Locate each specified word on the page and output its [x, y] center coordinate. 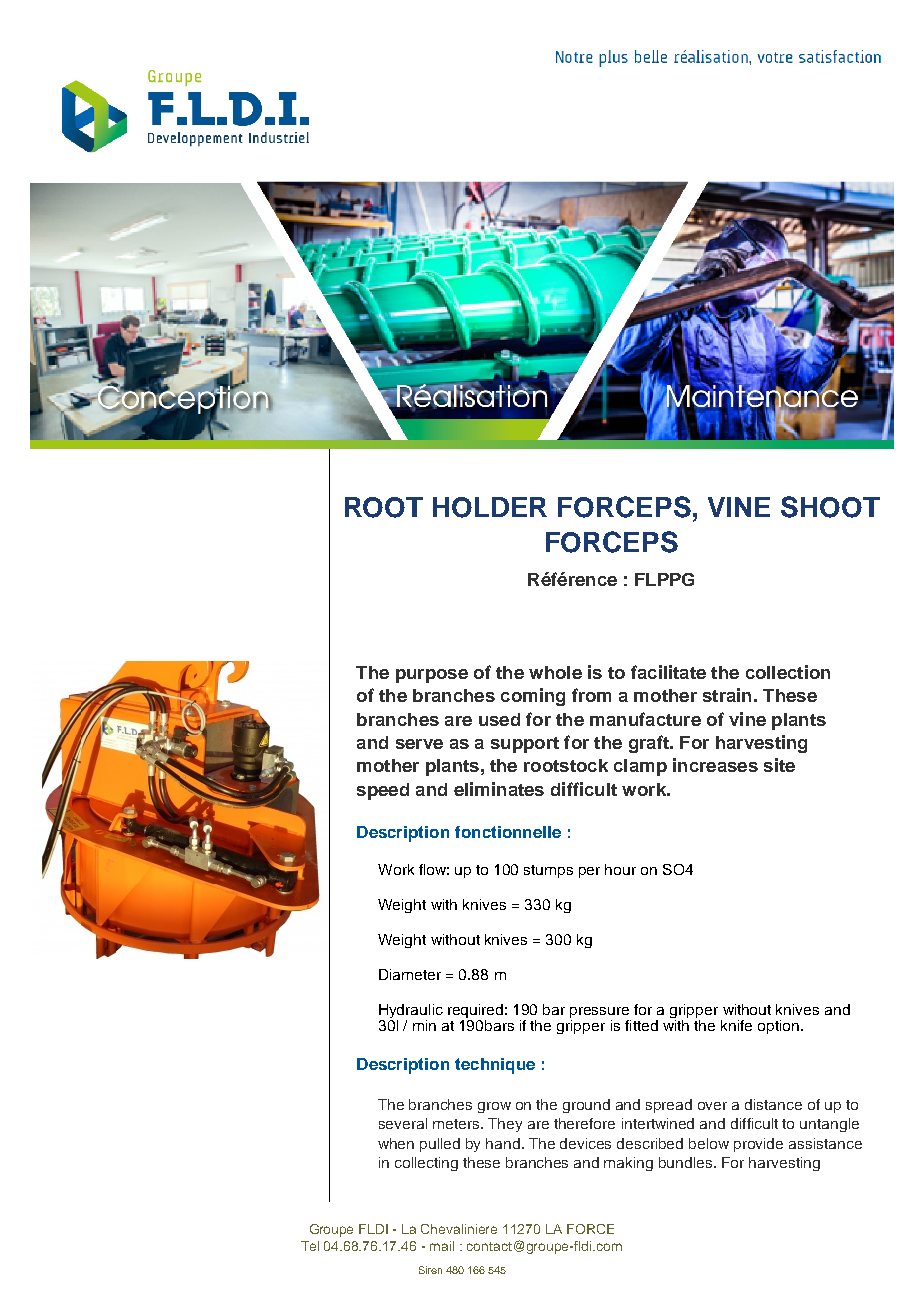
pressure [600, 1014]
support [525, 745]
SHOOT [830, 507]
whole [555, 672]
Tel [310, 1246]
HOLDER [490, 507]
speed [383, 791]
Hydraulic [411, 1012]
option [780, 1027]
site [779, 765]
